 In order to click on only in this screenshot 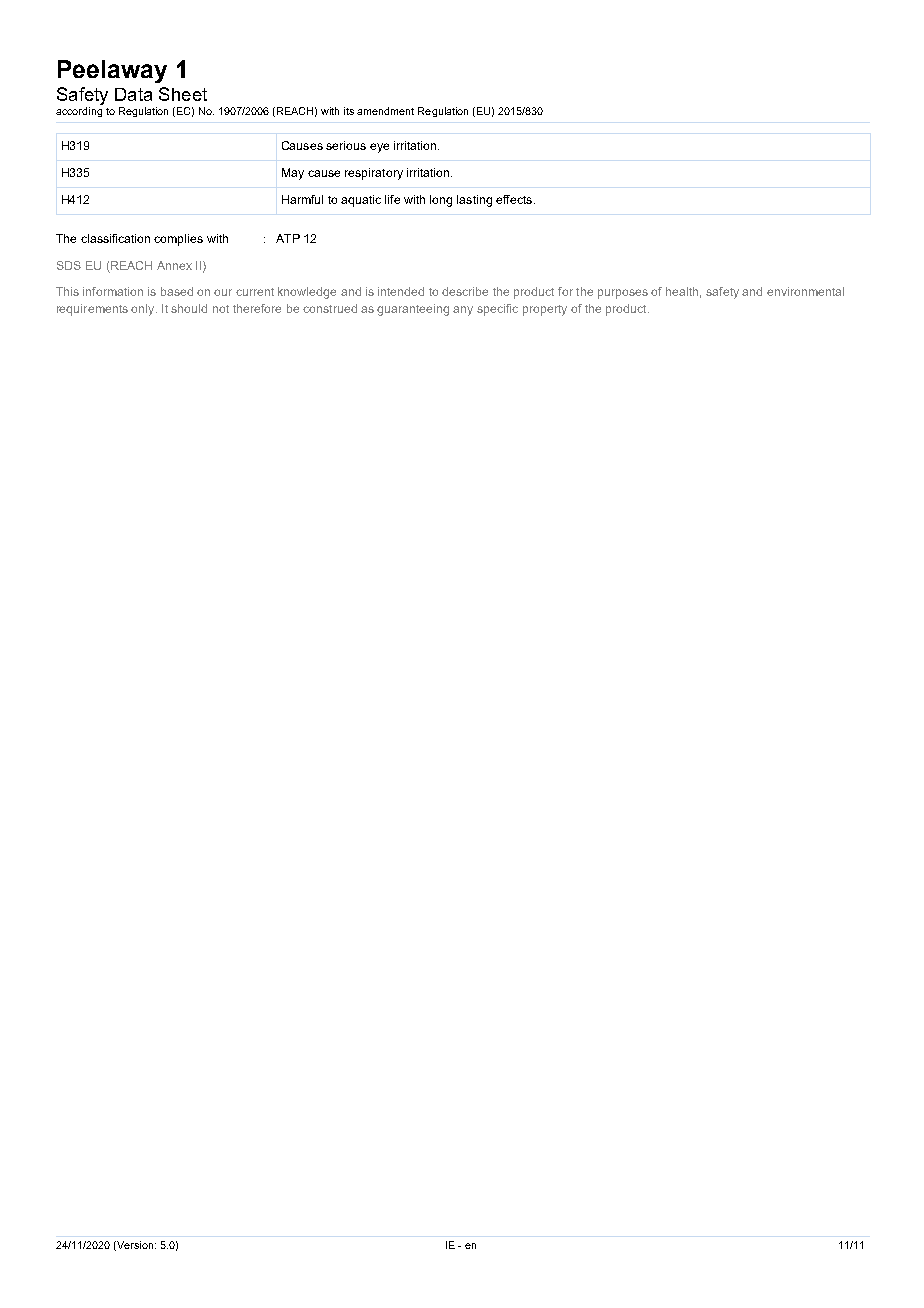, I will do `click(144, 310)`.
